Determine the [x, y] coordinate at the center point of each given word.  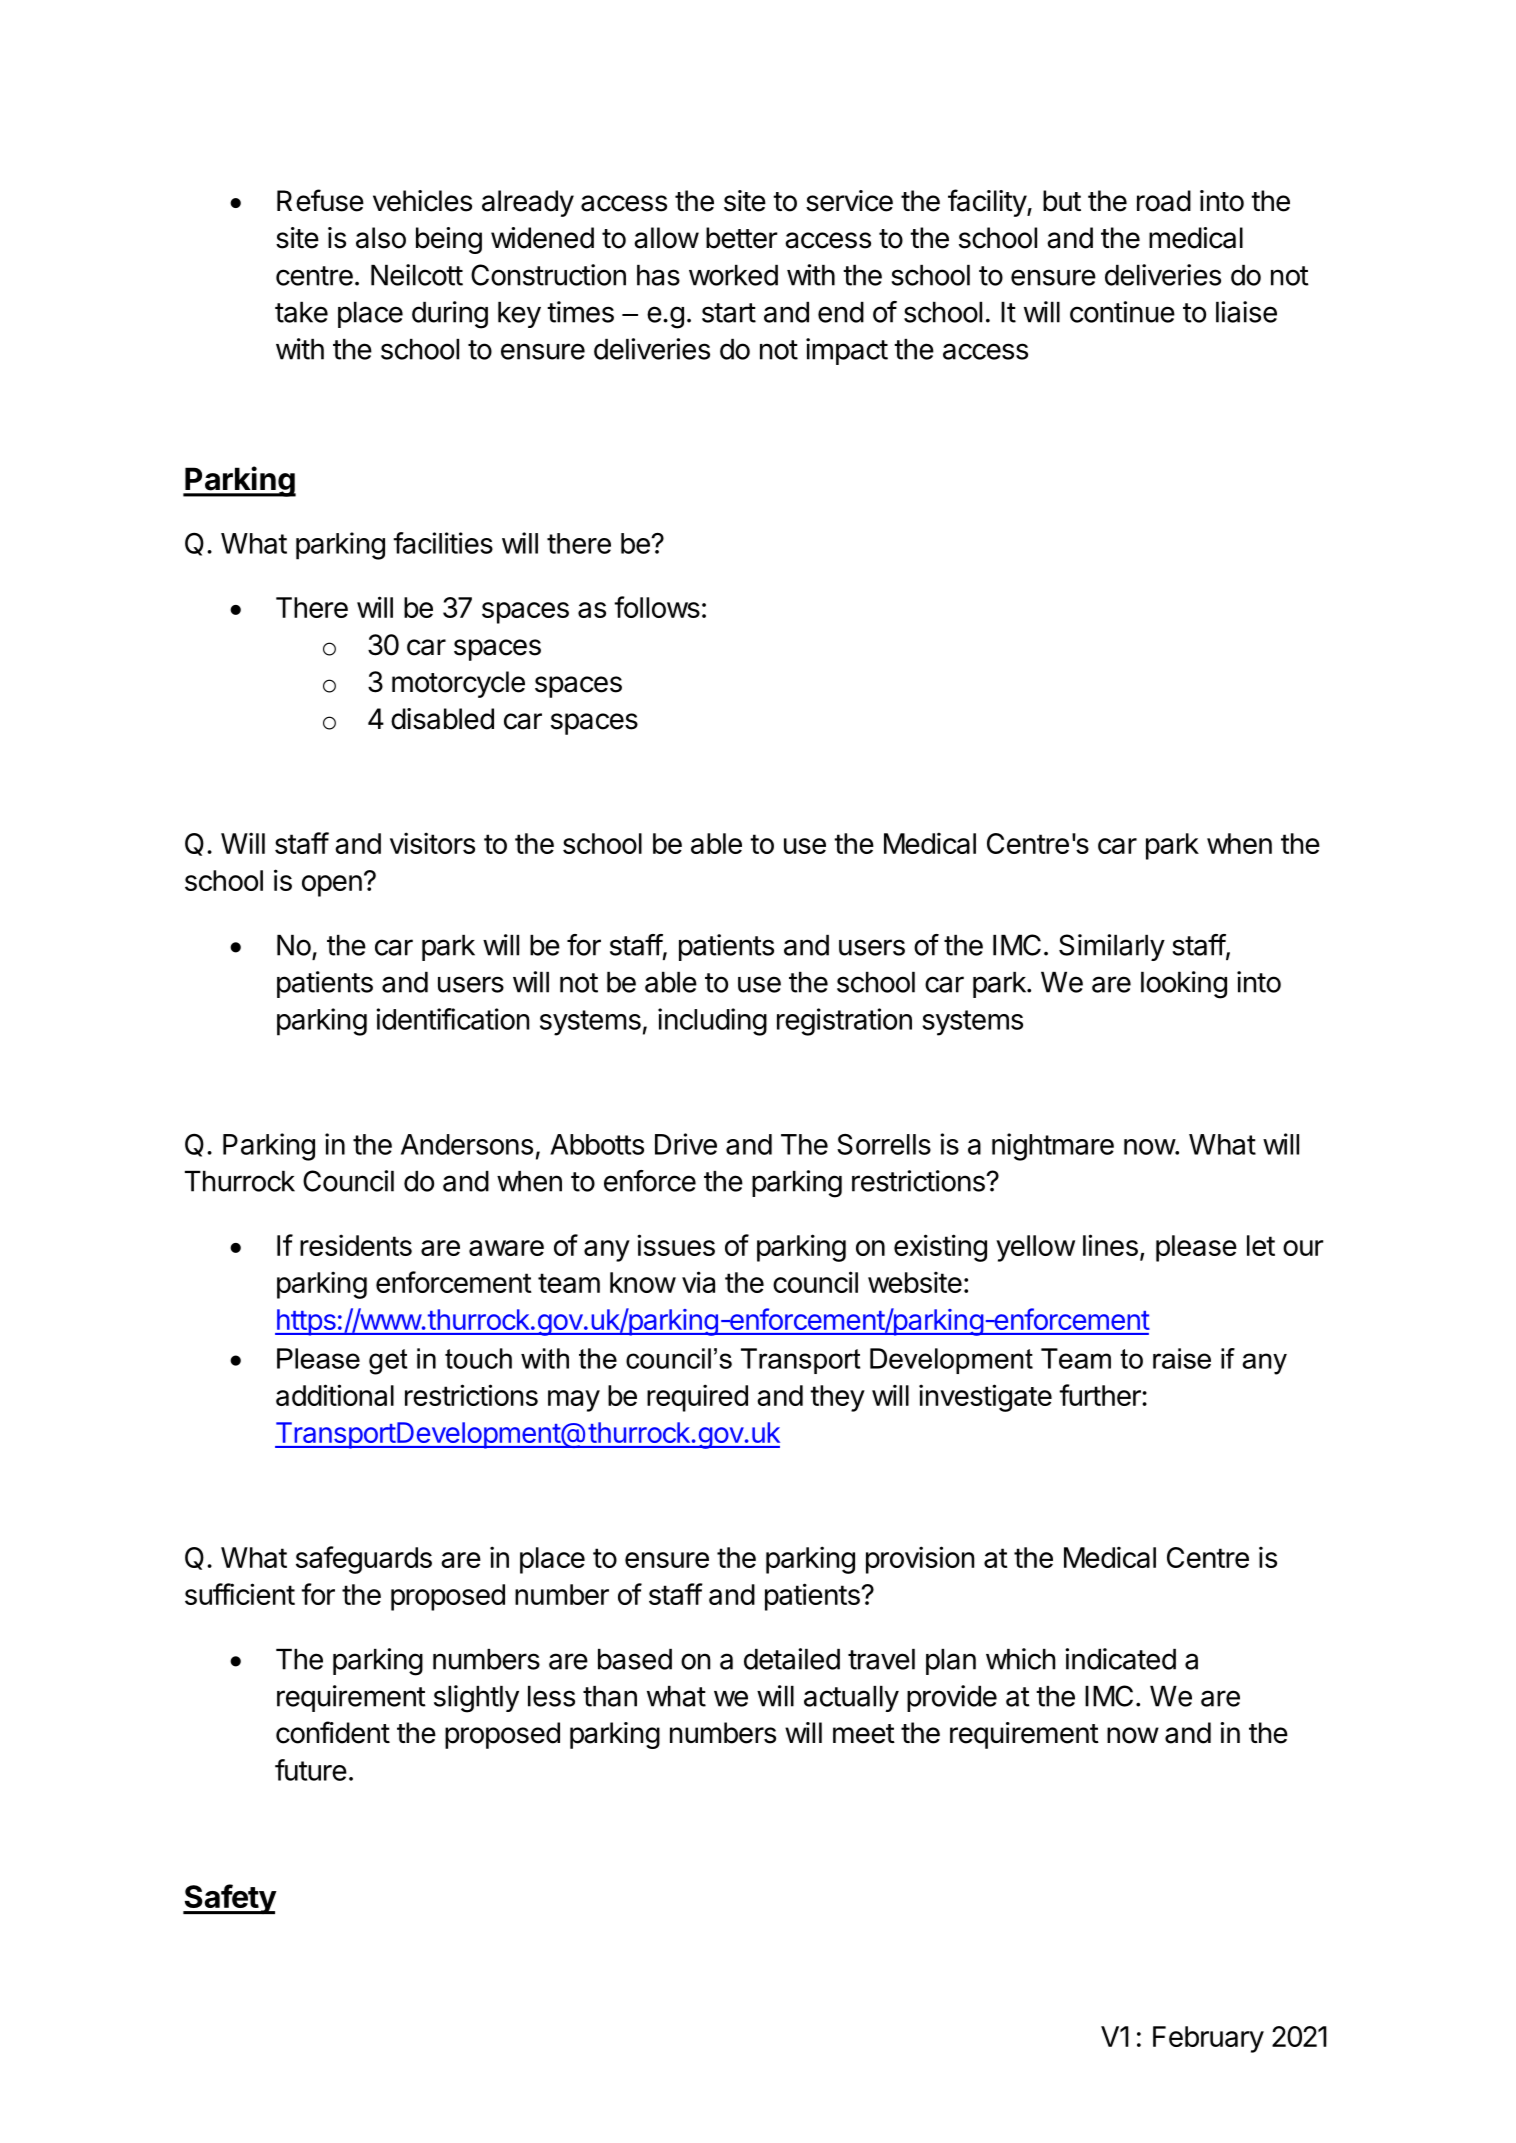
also [381, 238]
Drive [686, 1144]
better [742, 238]
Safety [230, 1899]
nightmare [1053, 1147]
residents [356, 1245]
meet [864, 1734]
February [1208, 2039]
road [1164, 201]
